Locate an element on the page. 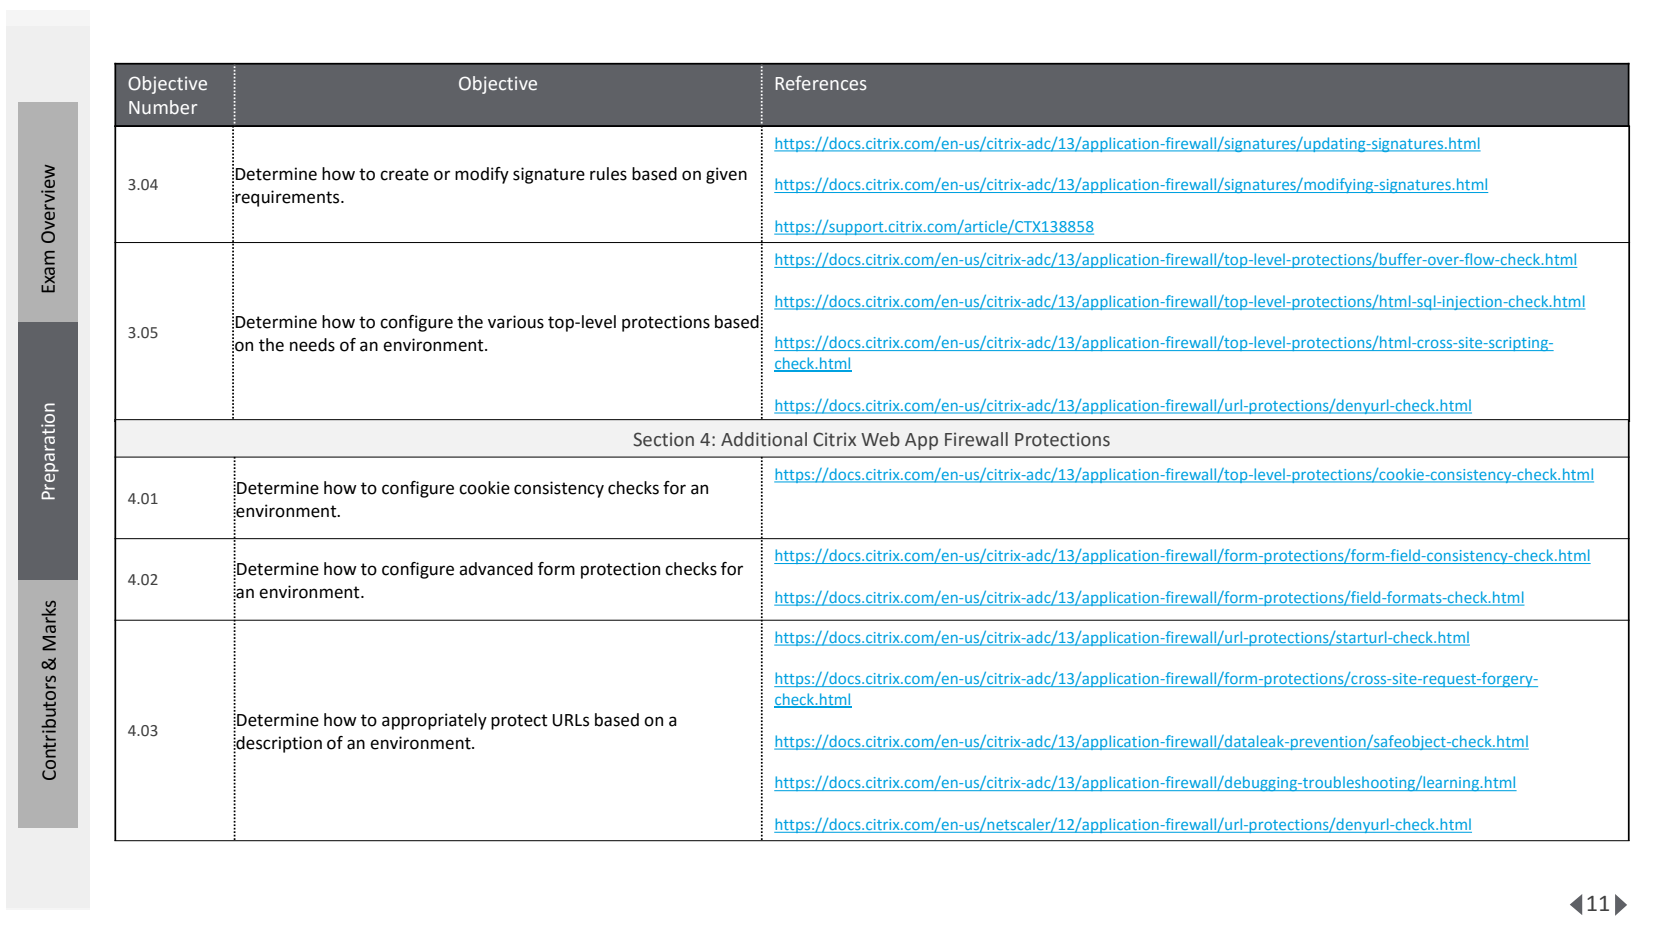 The height and width of the image is (936, 1664). advanced is located at coordinates (496, 569).
